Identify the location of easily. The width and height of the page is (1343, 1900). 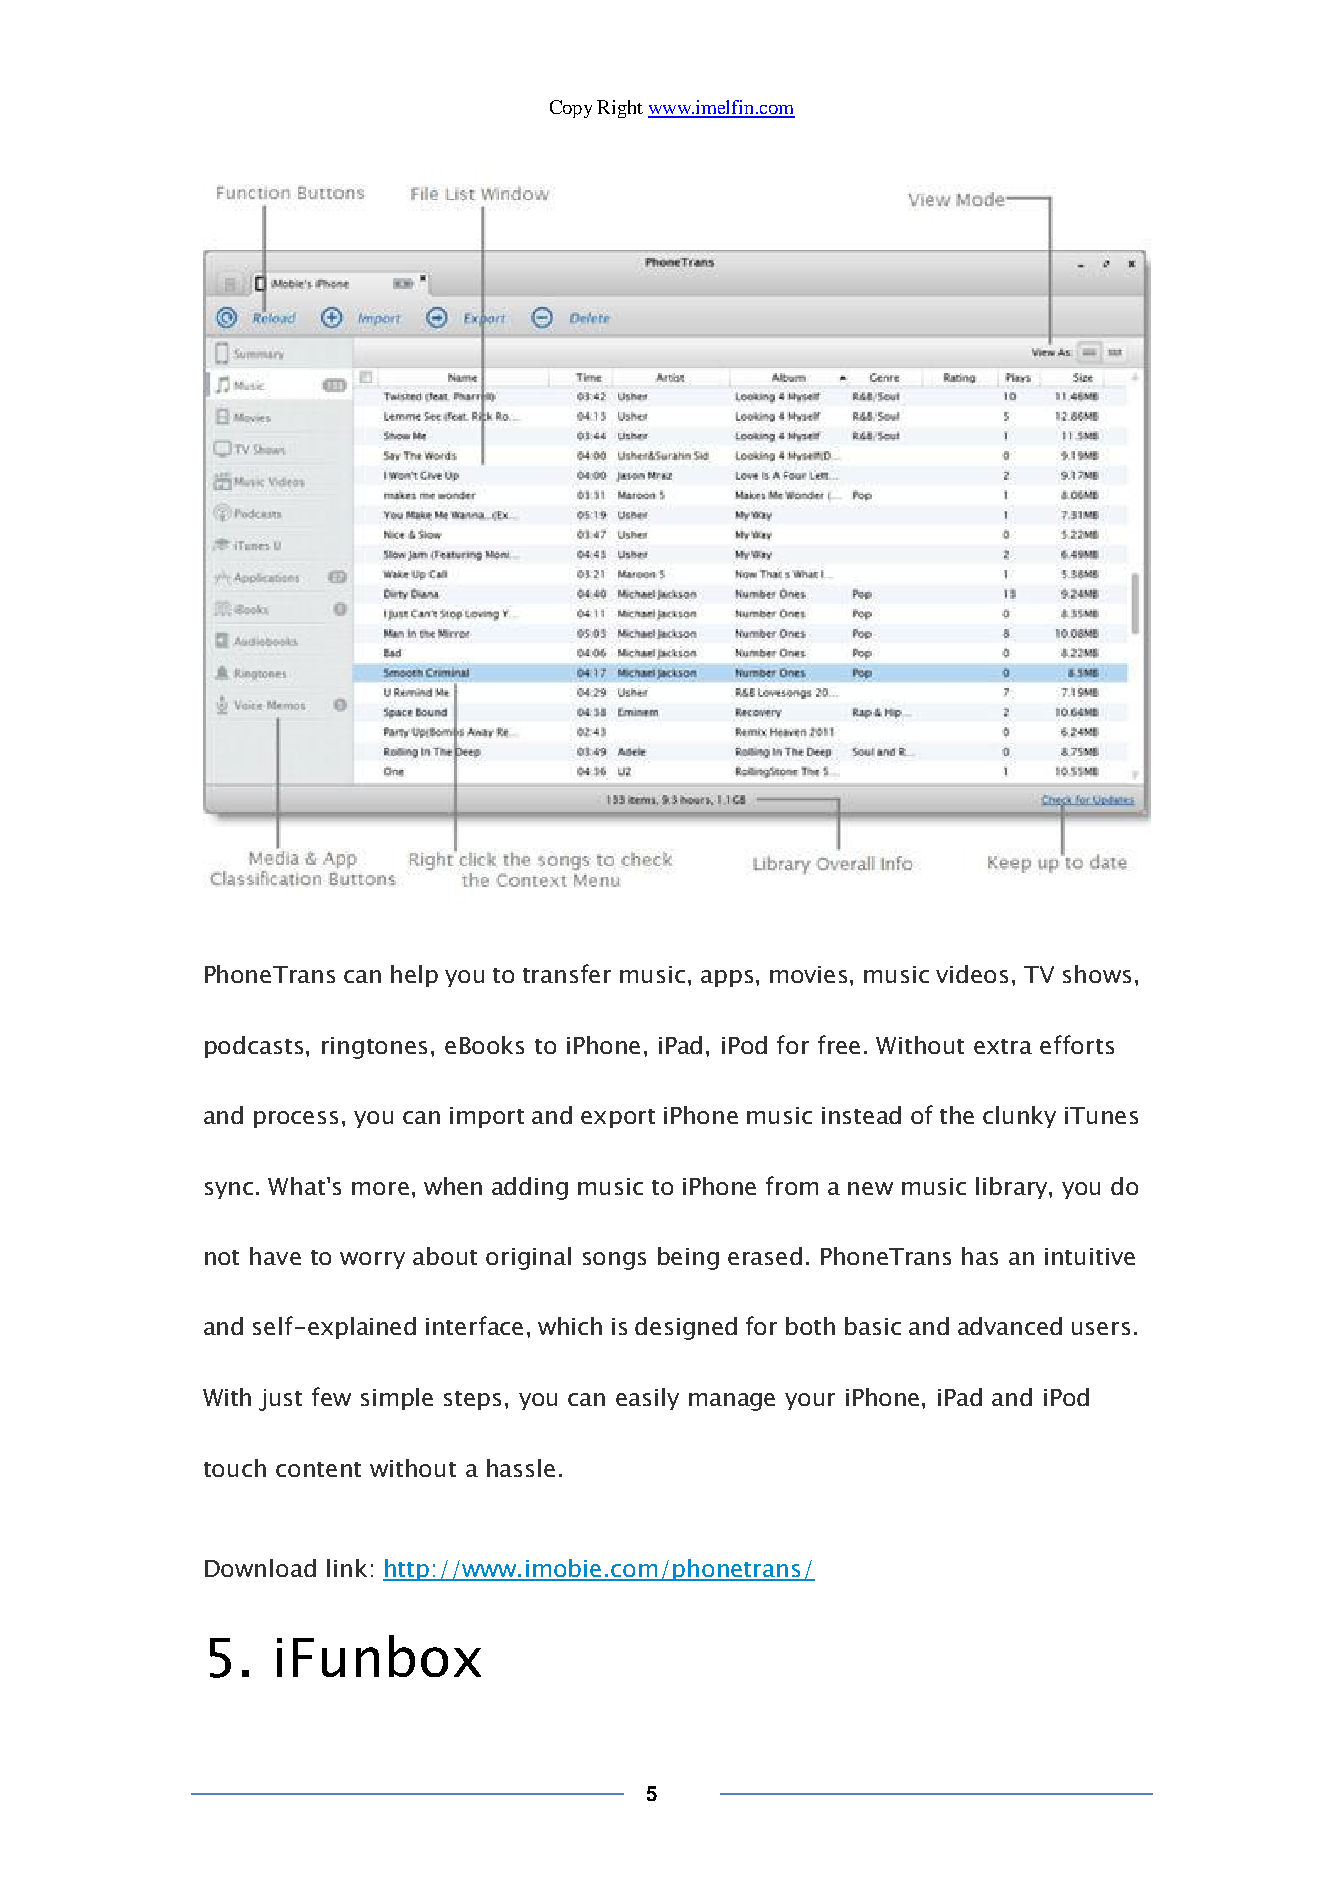
(647, 1399).
